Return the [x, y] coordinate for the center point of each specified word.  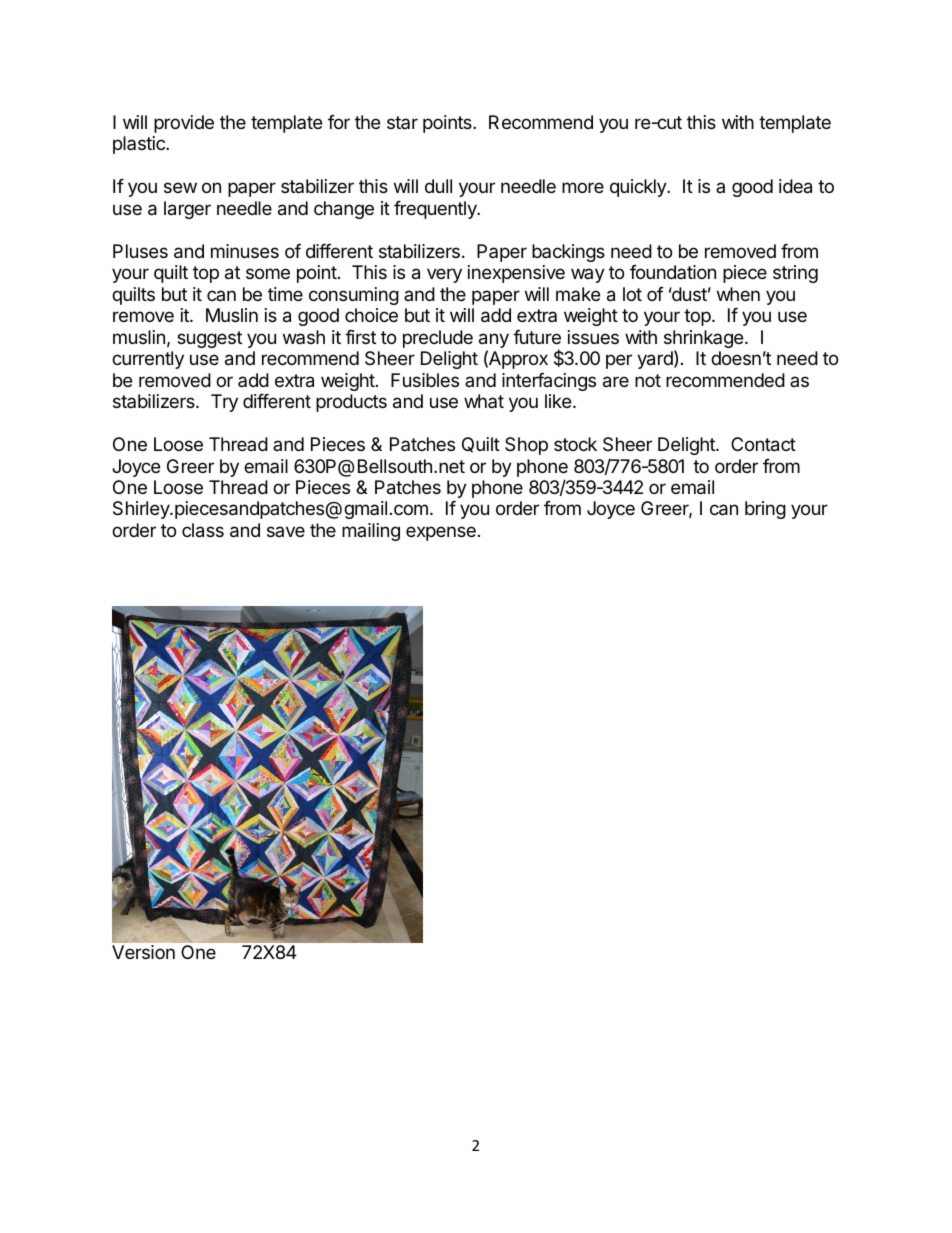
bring [765, 510]
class [203, 530]
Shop [526, 446]
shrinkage [705, 340]
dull [438, 186]
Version [143, 952]
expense [441, 533]
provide [184, 124]
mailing [371, 532]
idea [795, 186]
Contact [763, 444]
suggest [209, 339]
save [286, 531]
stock [575, 444]
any [494, 342]
